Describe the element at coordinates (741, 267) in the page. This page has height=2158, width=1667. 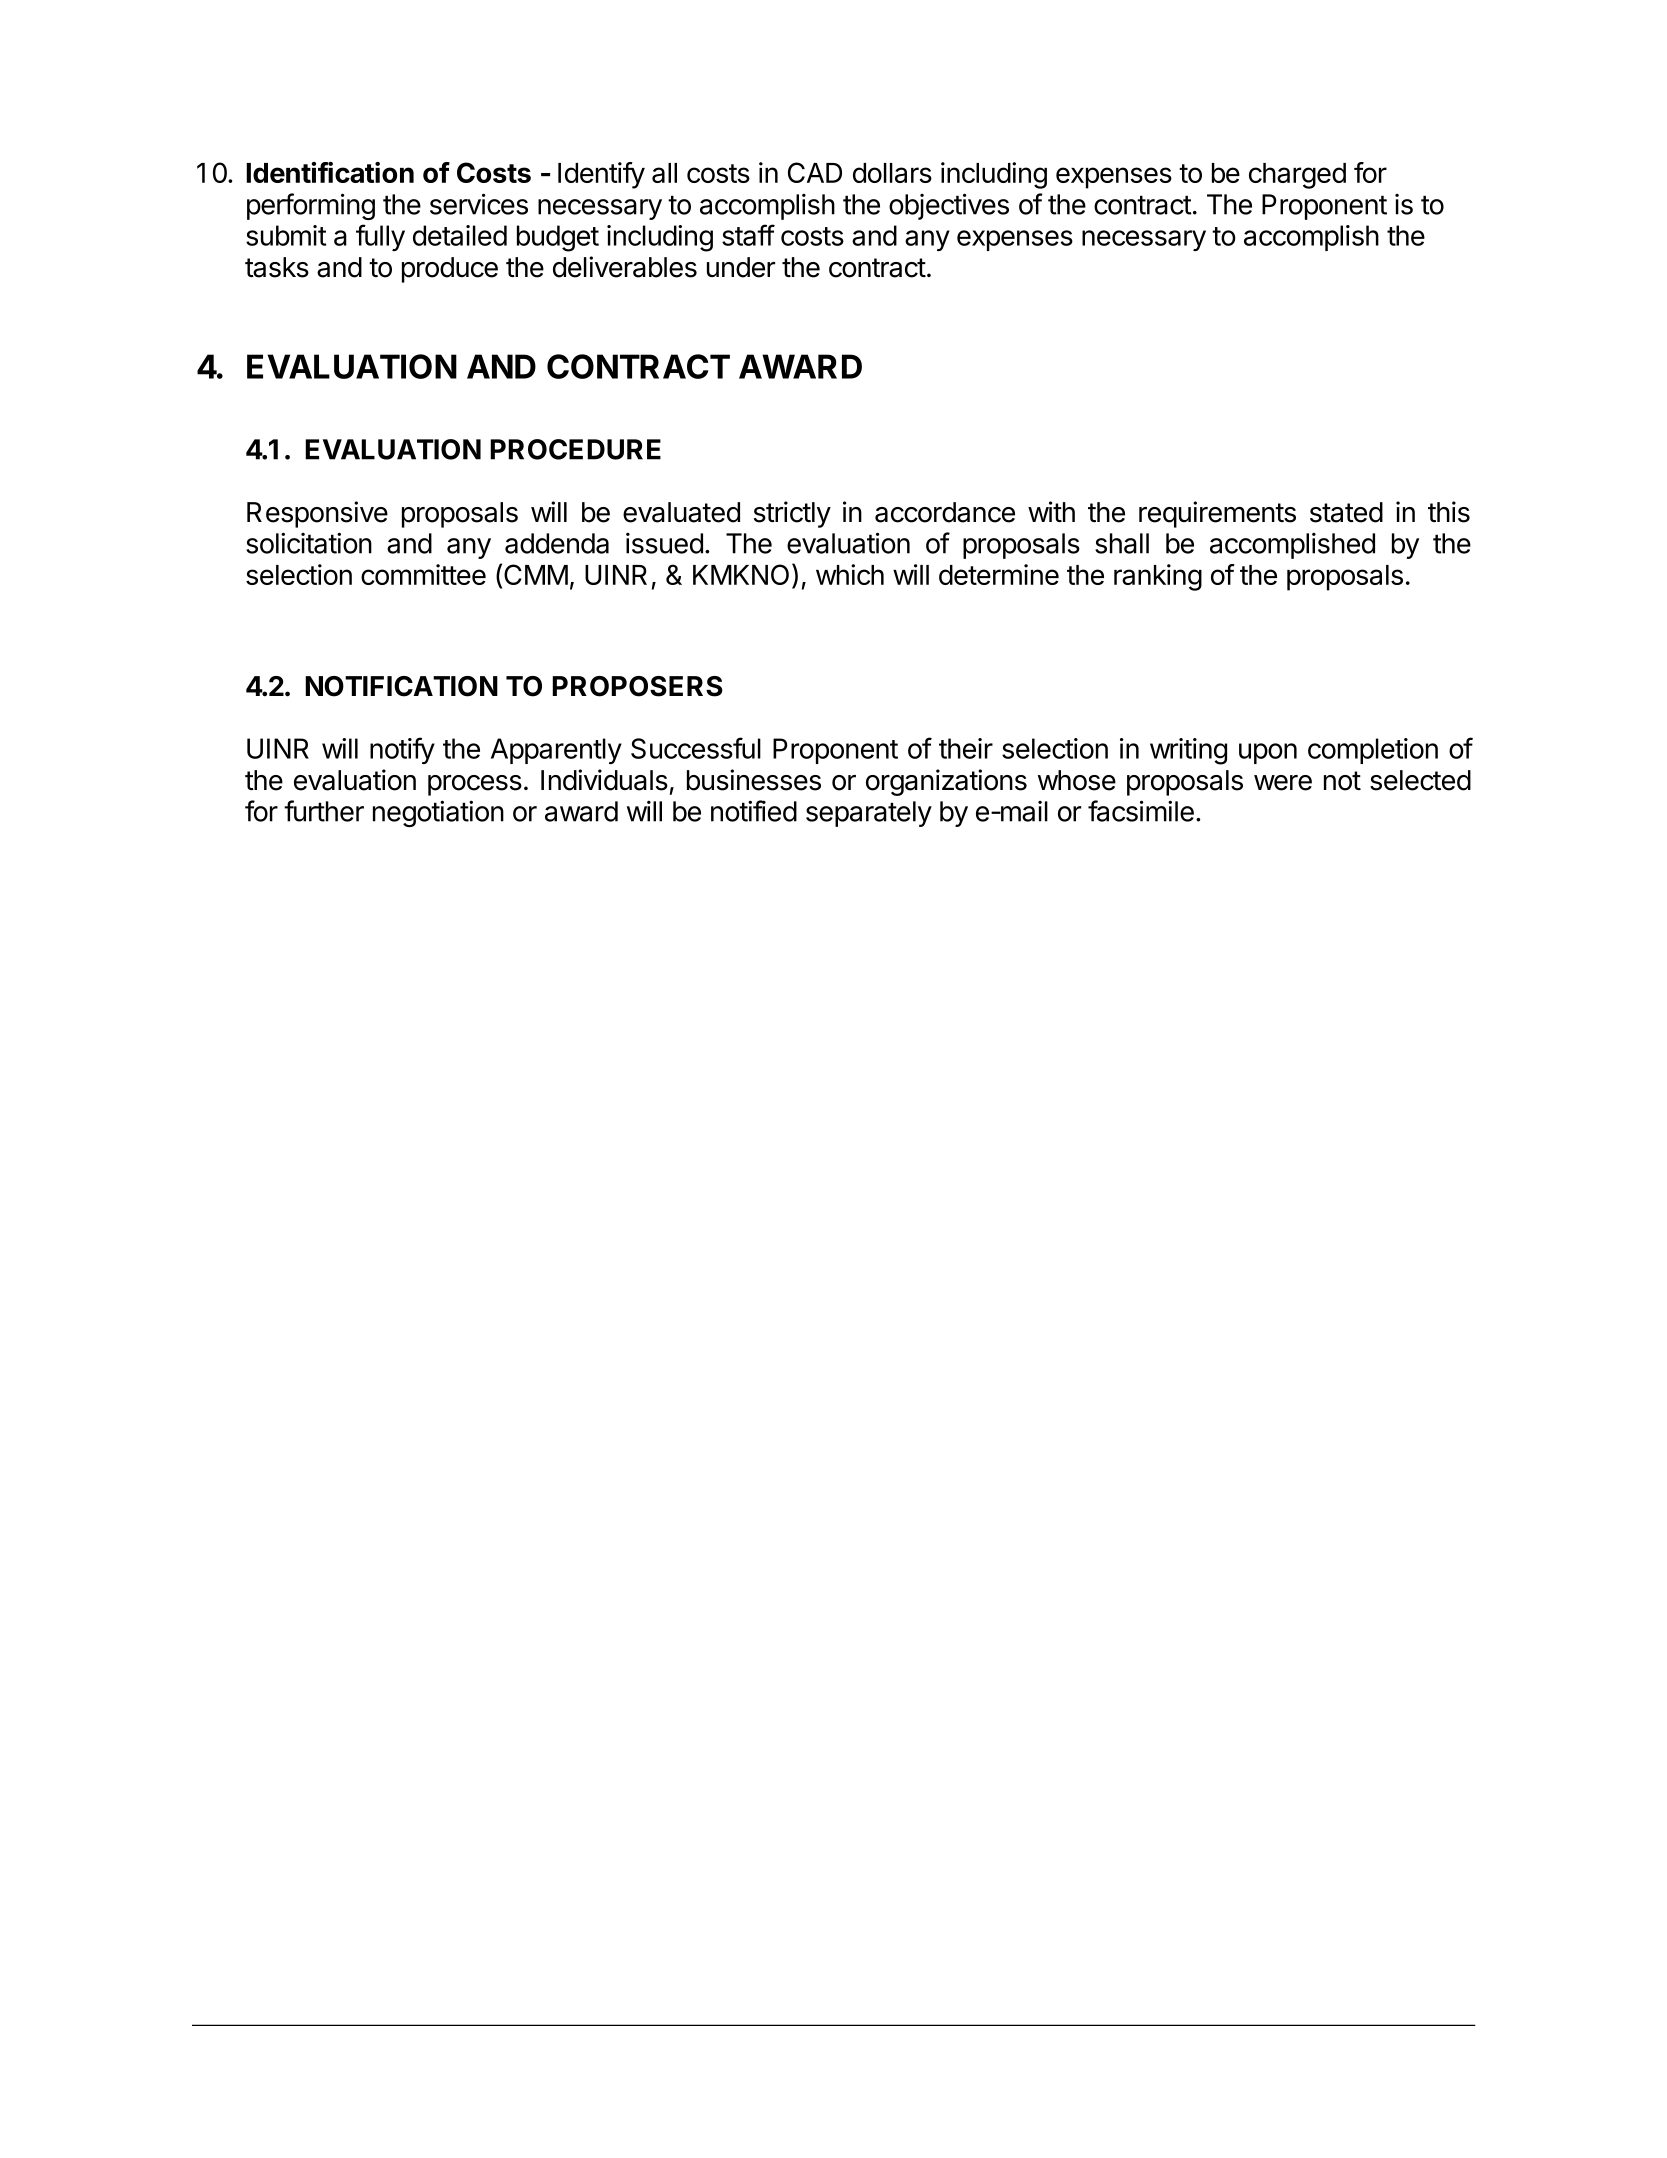
I see `under` at that location.
